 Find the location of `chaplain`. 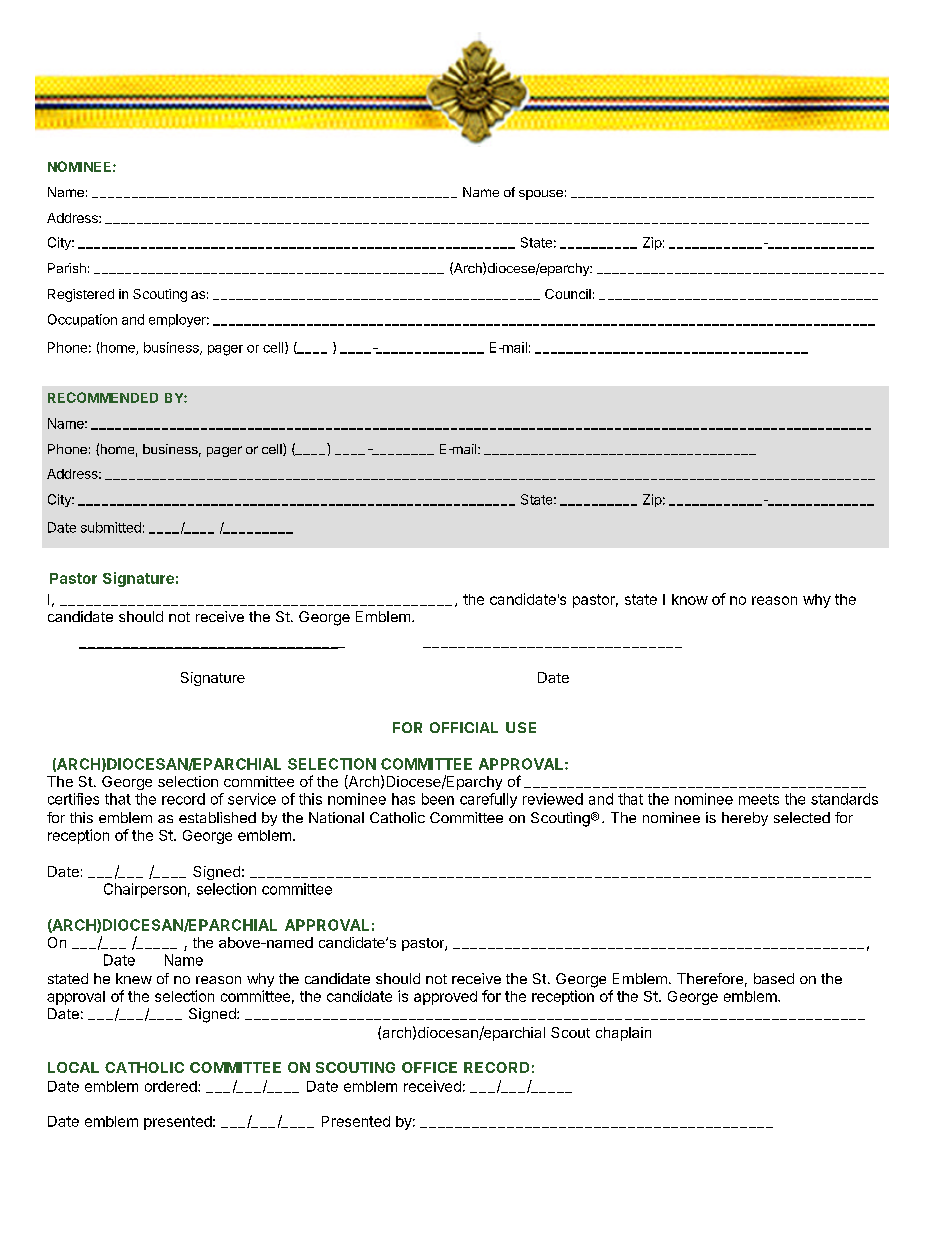

chaplain is located at coordinates (623, 1034).
